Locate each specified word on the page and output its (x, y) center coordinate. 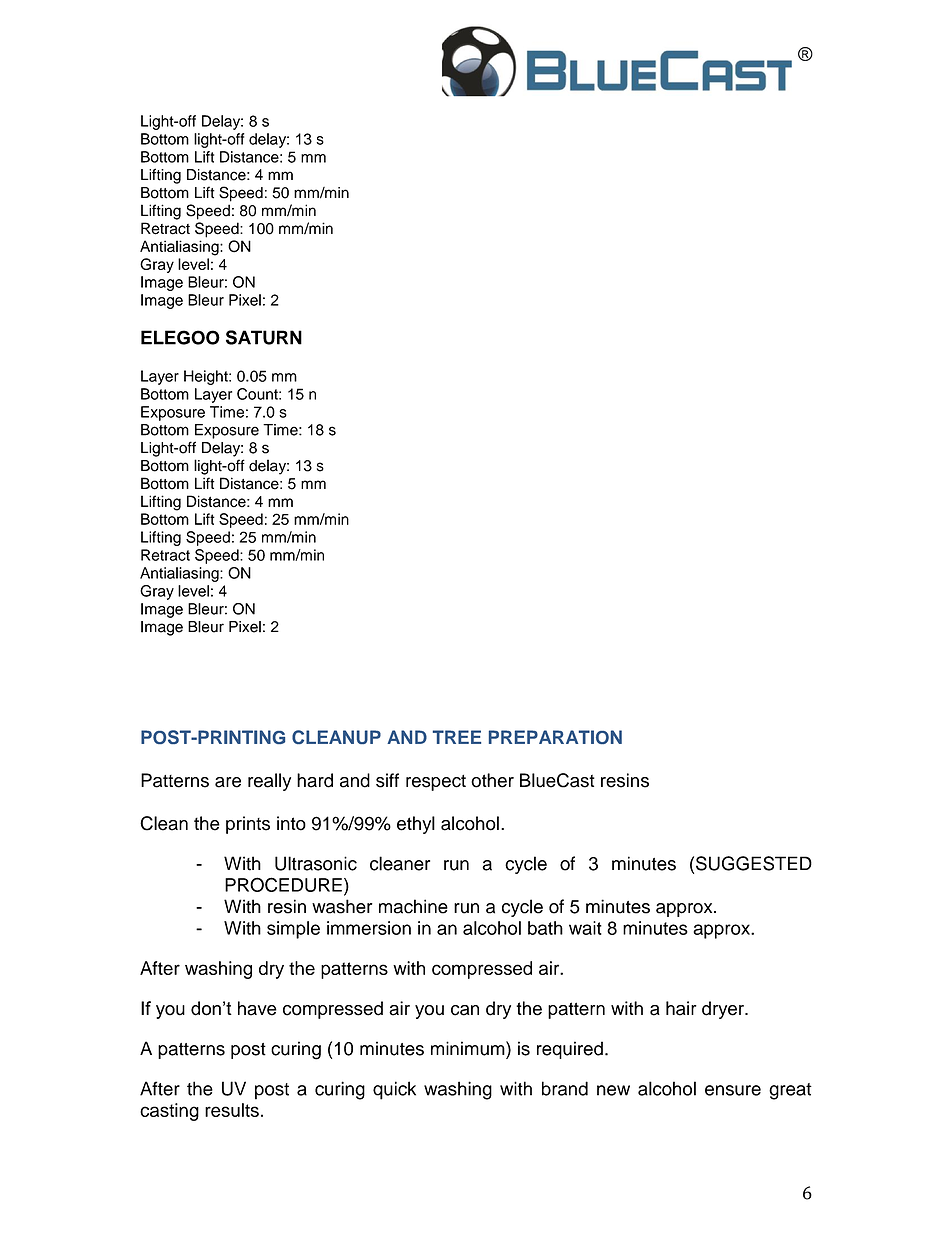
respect (436, 783)
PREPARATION (555, 737)
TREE (457, 737)
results (232, 1110)
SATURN (264, 337)
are (228, 782)
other (492, 780)
